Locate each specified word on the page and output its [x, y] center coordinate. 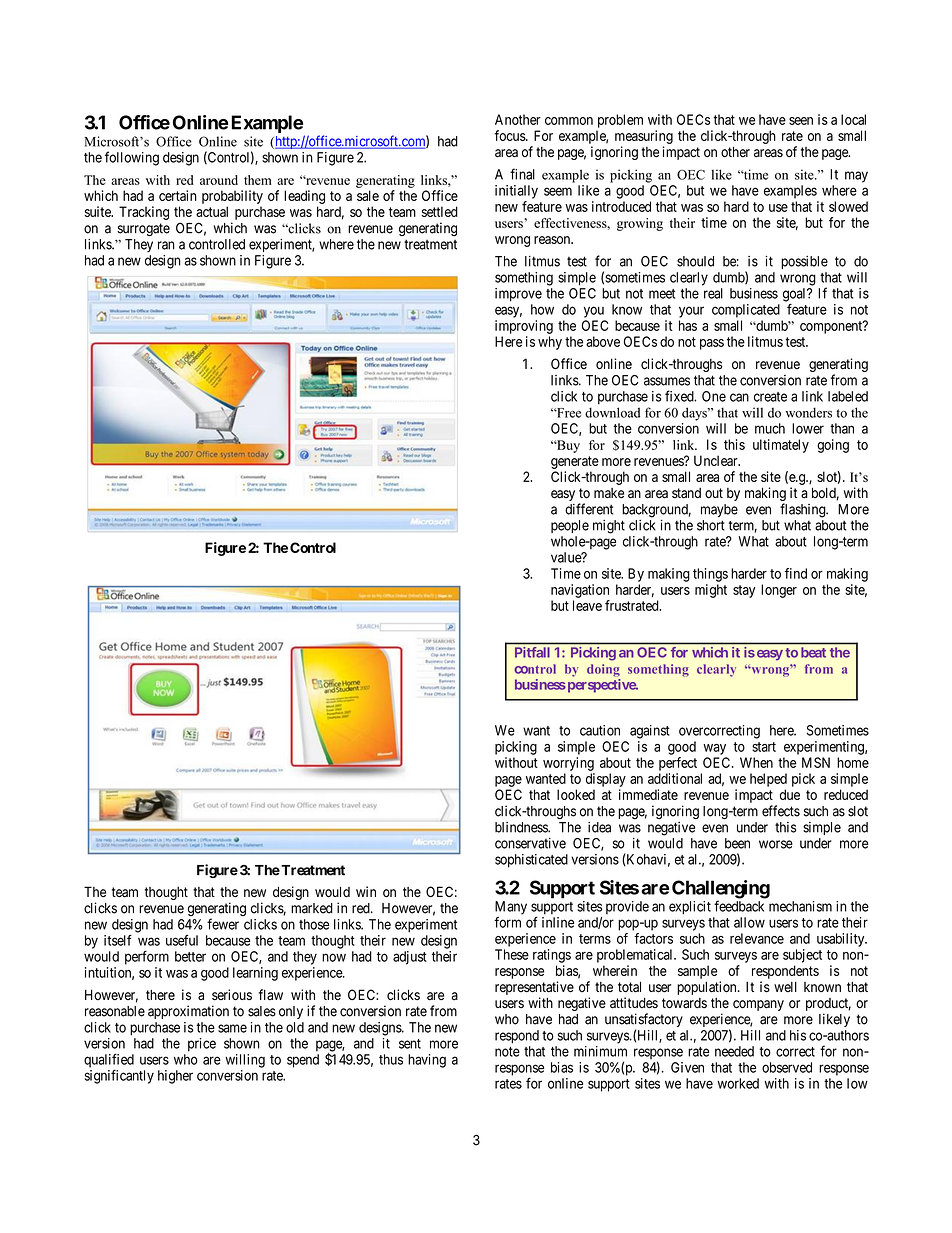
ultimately [781, 446]
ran [166, 245]
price [202, 1045]
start [764, 747]
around [219, 180]
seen [801, 121]
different [589, 509]
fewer [223, 924]
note [507, 1052]
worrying [568, 764]
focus [510, 135]
